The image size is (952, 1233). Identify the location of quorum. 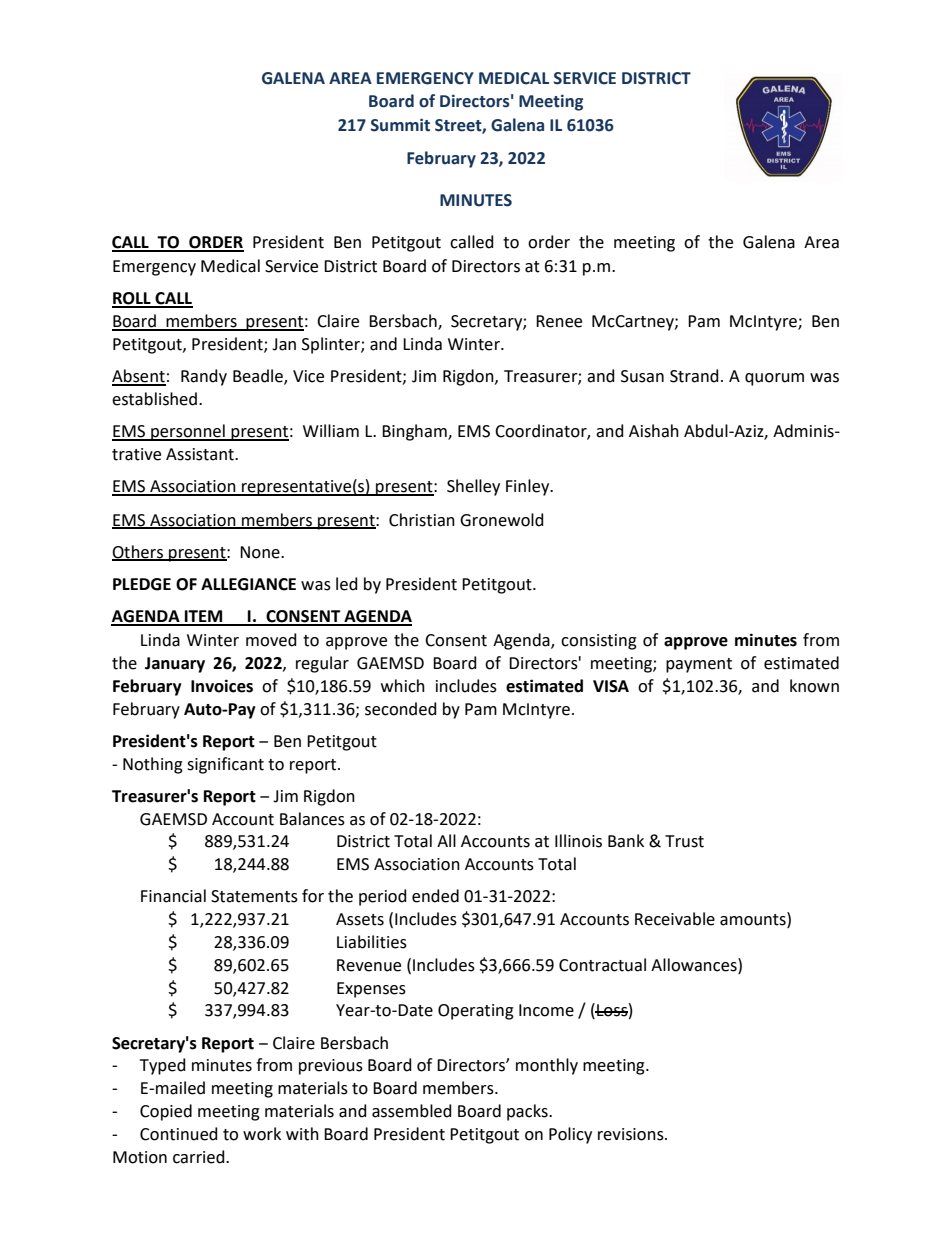
(774, 379).
